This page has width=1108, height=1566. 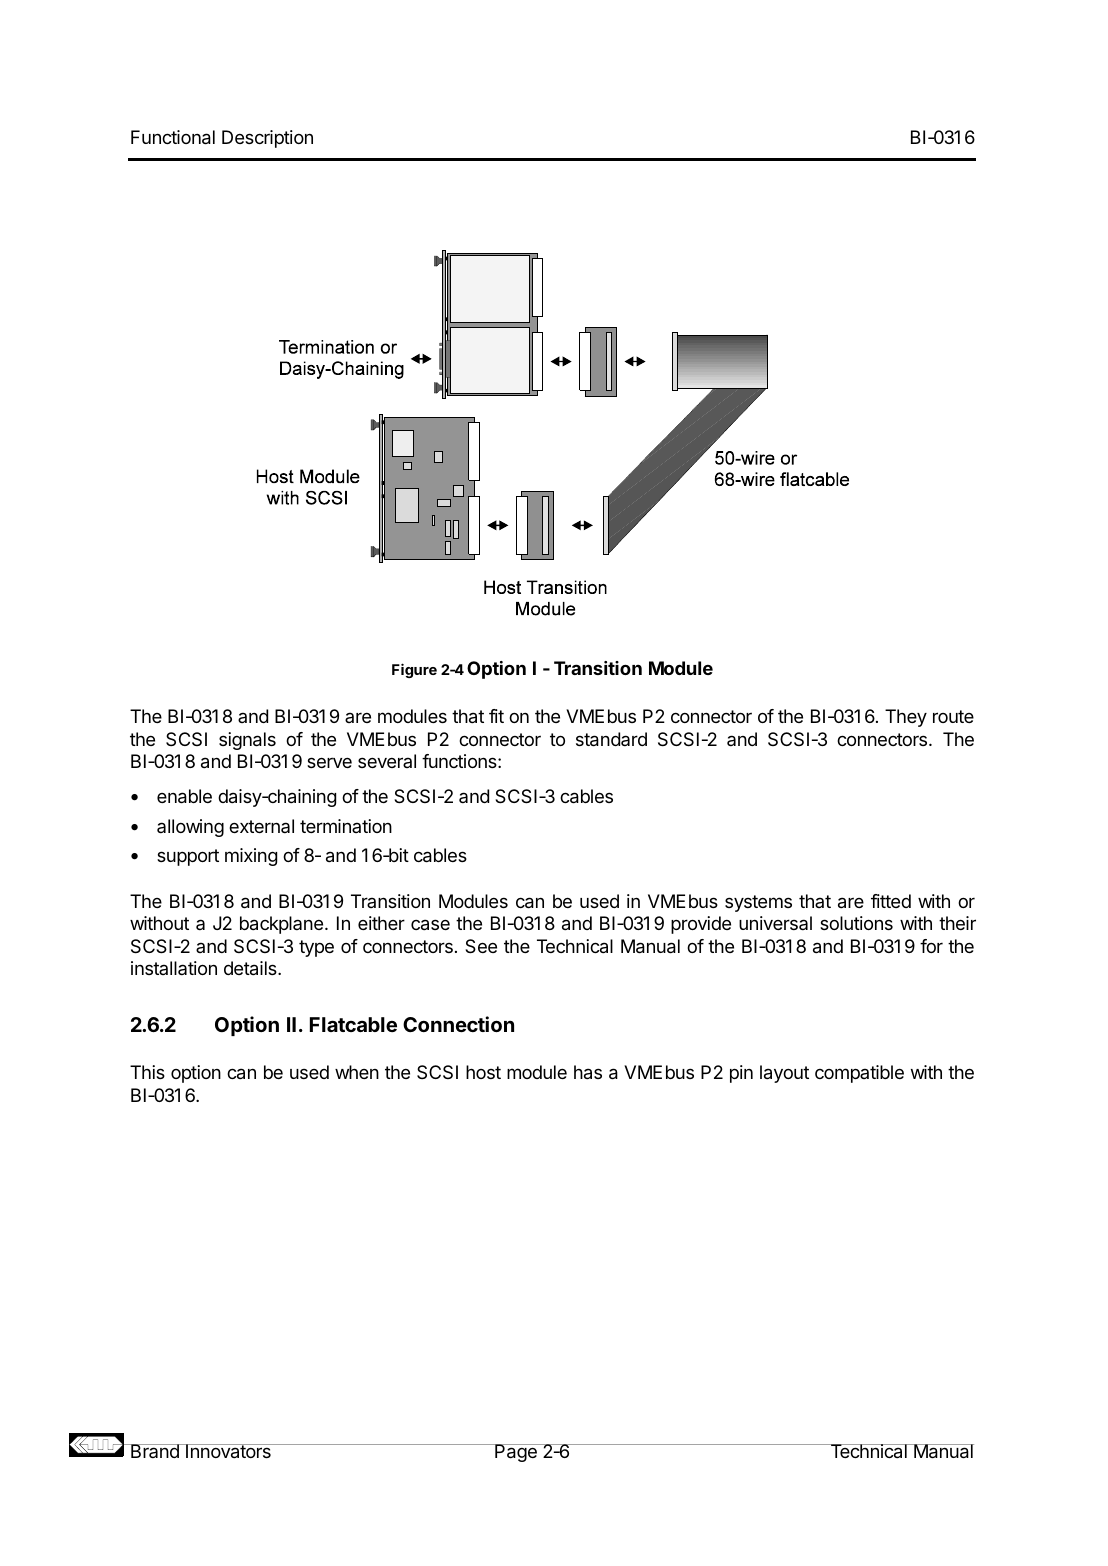 I want to click on external, so click(x=261, y=826).
